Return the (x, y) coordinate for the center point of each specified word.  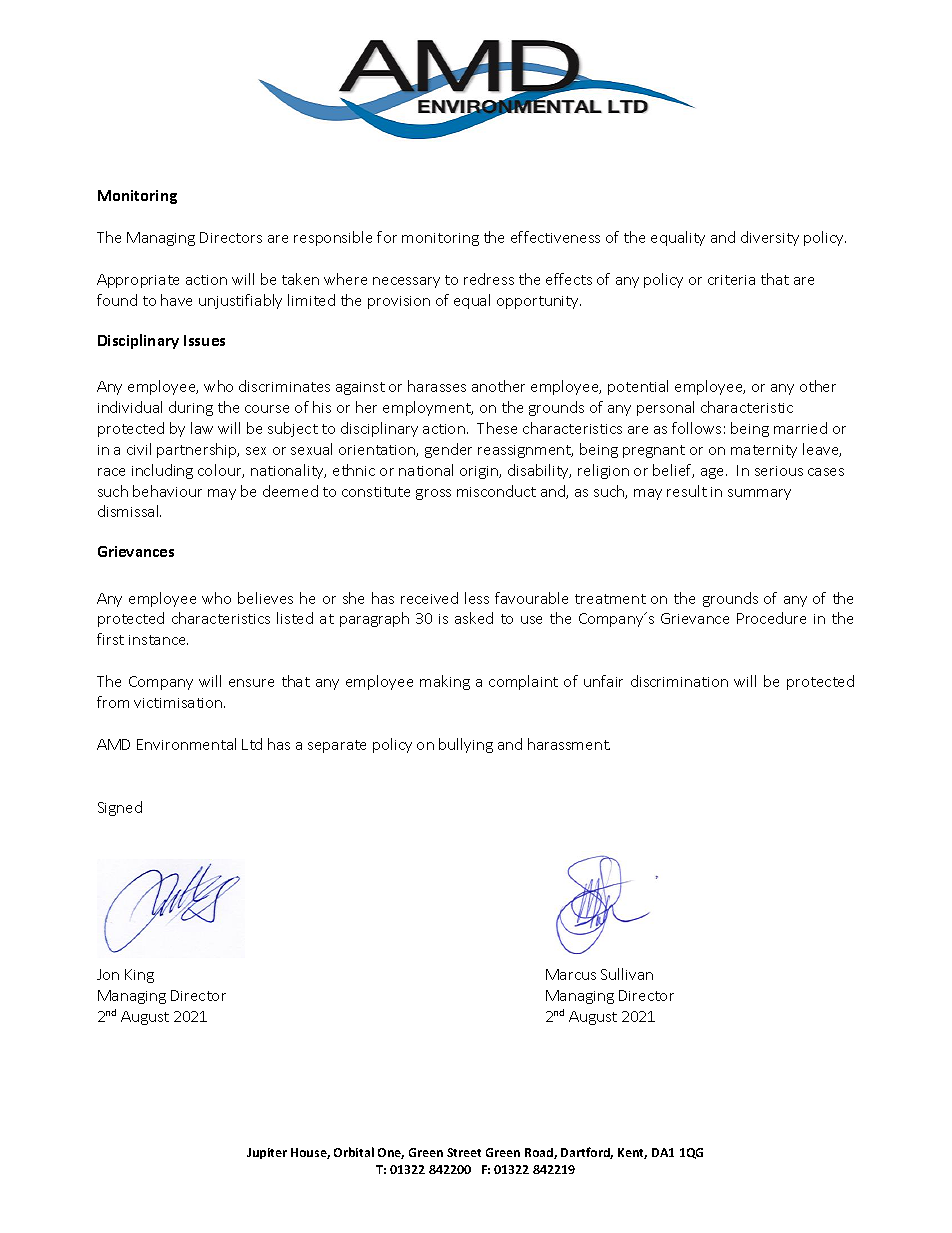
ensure (251, 683)
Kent (632, 1153)
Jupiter (267, 1153)
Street (464, 1152)
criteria (731, 280)
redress (489, 279)
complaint (523, 682)
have (176, 300)
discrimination (679, 681)
